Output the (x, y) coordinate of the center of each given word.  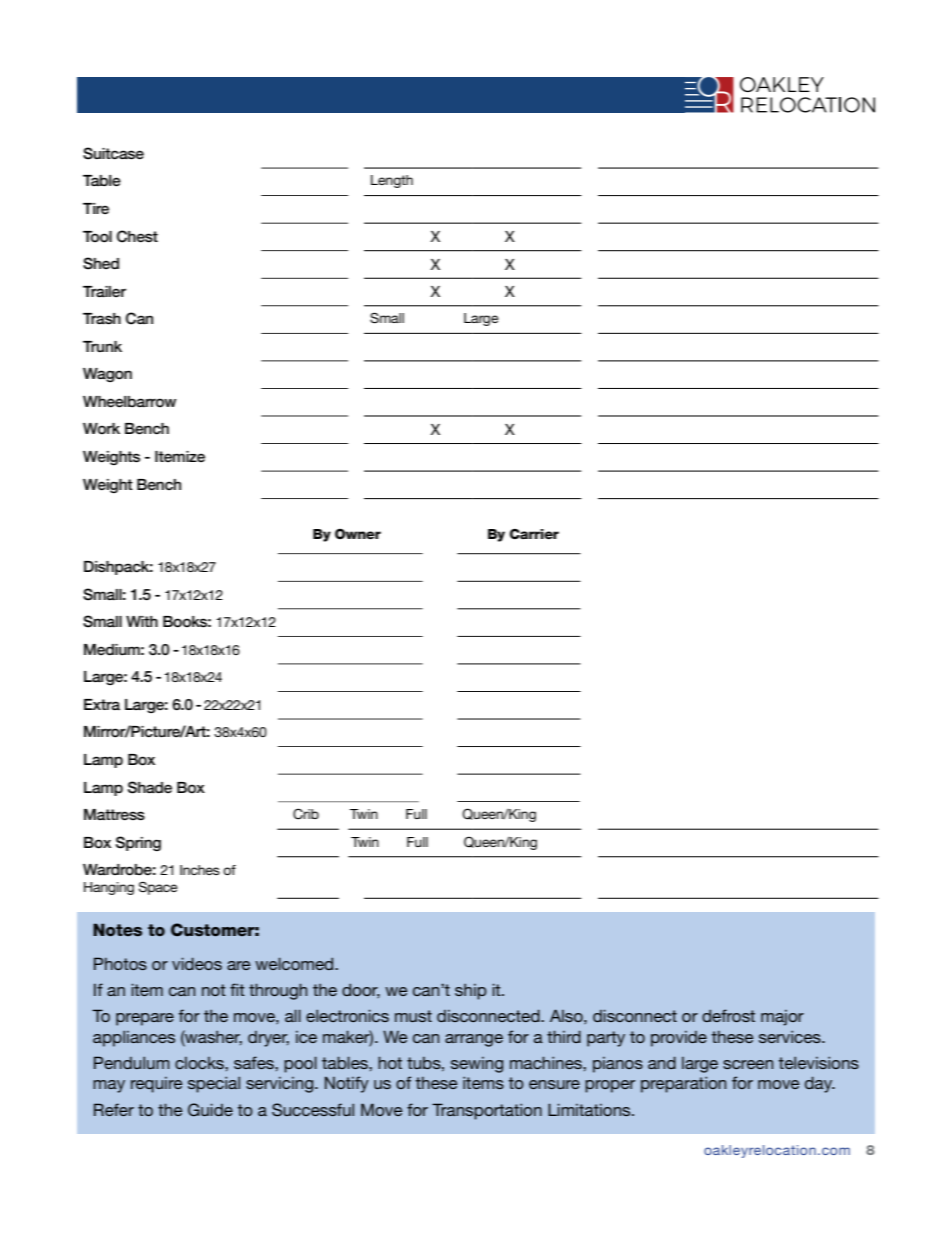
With (142, 621)
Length (392, 181)
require (156, 1085)
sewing (477, 1065)
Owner (358, 533)
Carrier (534, 534)
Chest (137, 236)
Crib (306, 814)
